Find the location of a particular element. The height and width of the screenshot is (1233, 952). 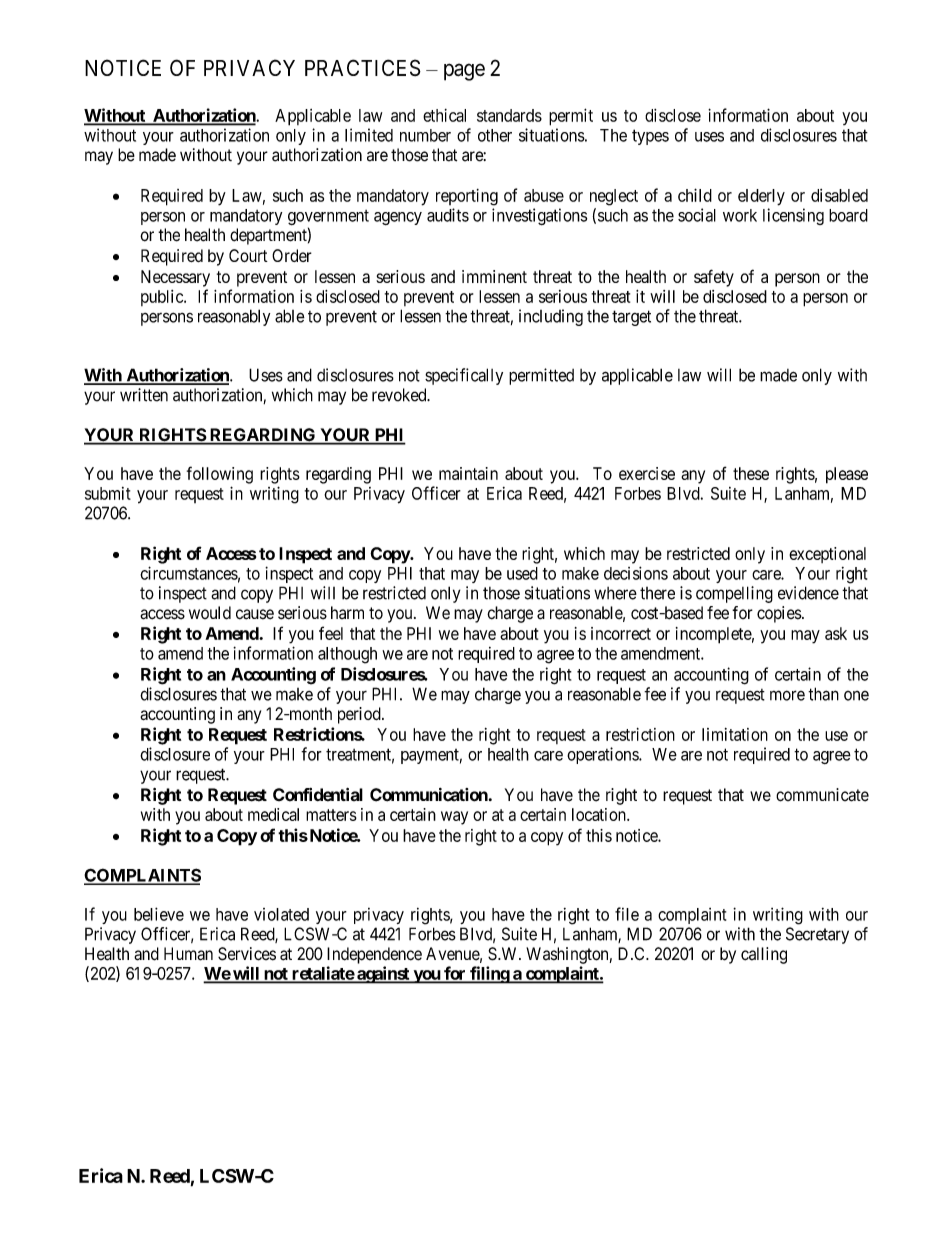

calling is located at coordinates (764, 955).
